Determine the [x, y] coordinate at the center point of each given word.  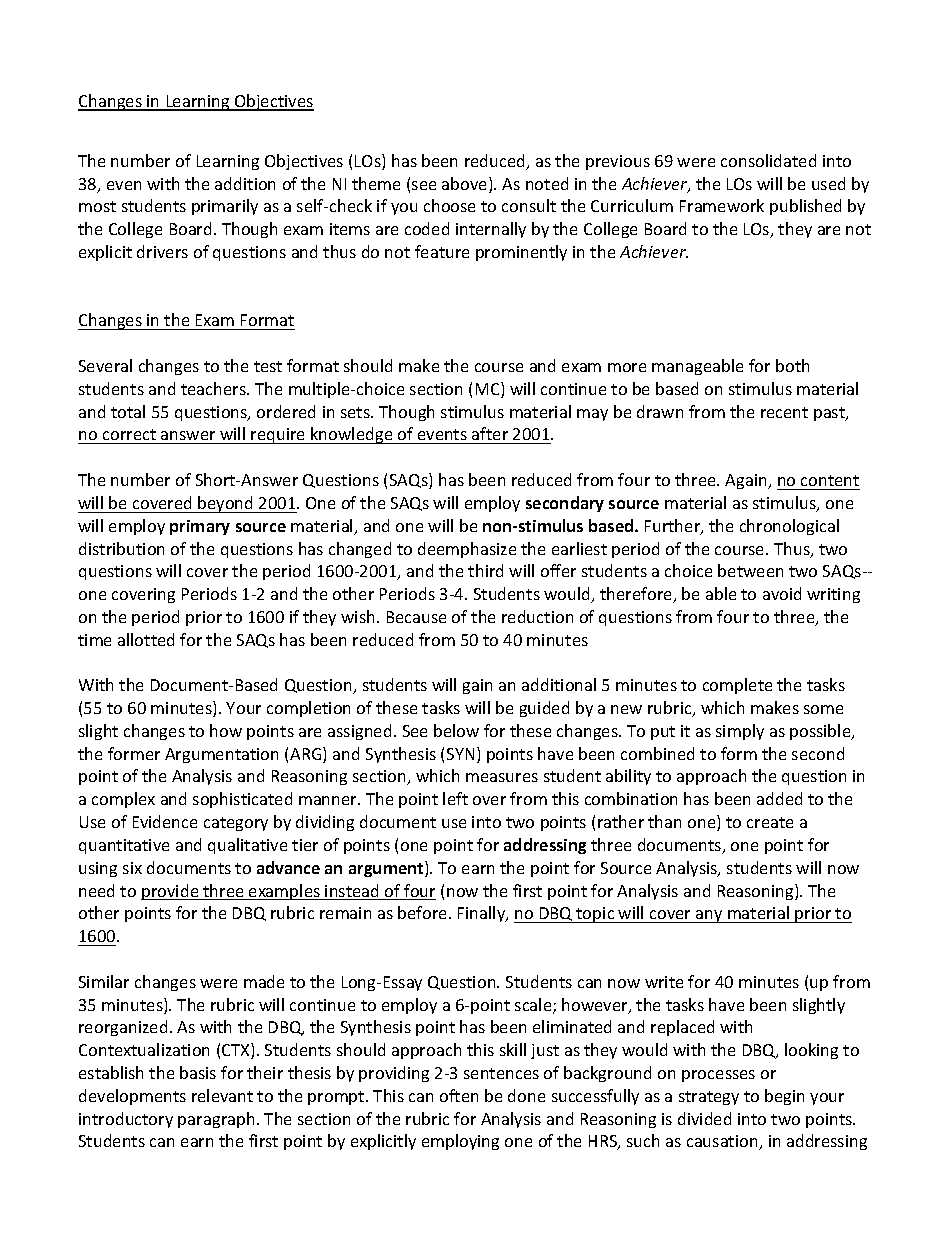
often [459, 1095]
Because [416, 617]
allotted [146, 639]
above [466, 185]
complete [737, 686]
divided [704, 1118]
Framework [722, 205]
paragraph [216, 1120]
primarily [225, 207]
